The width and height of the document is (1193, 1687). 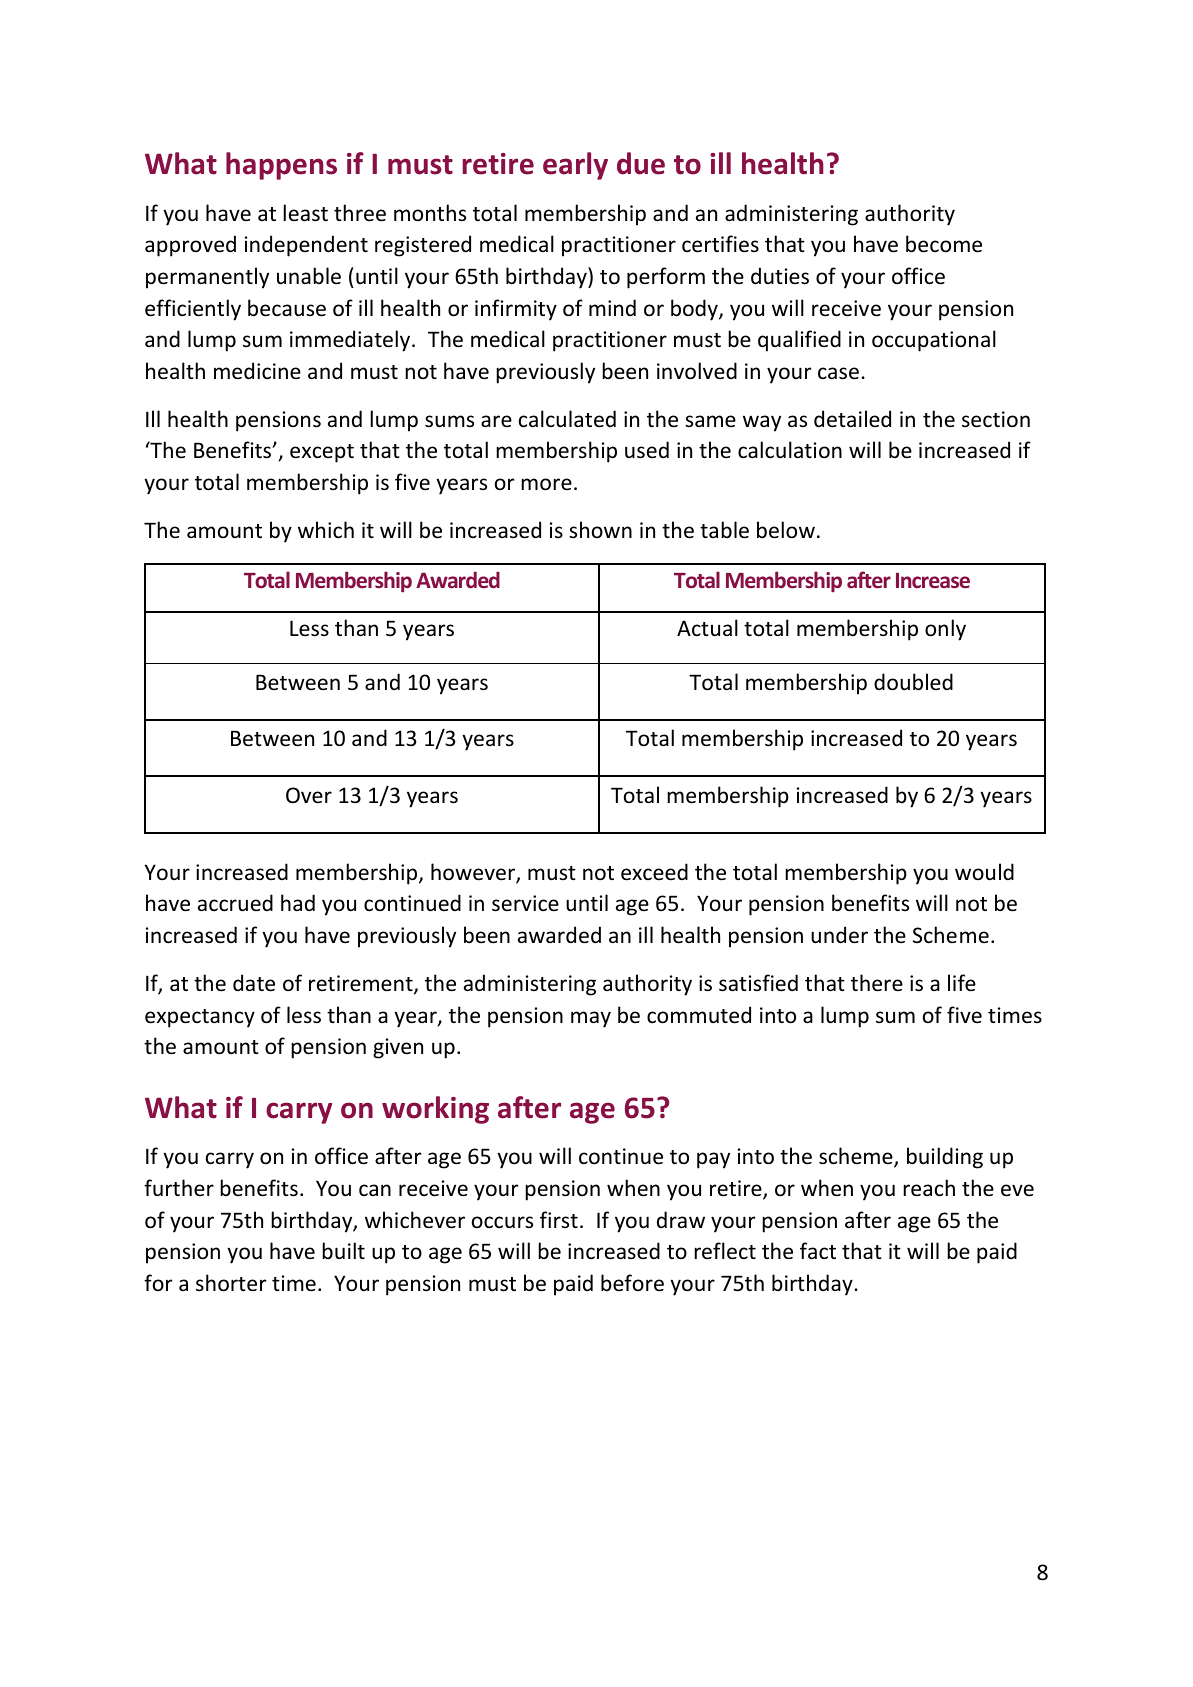 What do you see at coordinates (575, 166) in the document?
I see `early` at bounding box center [575, 166].
